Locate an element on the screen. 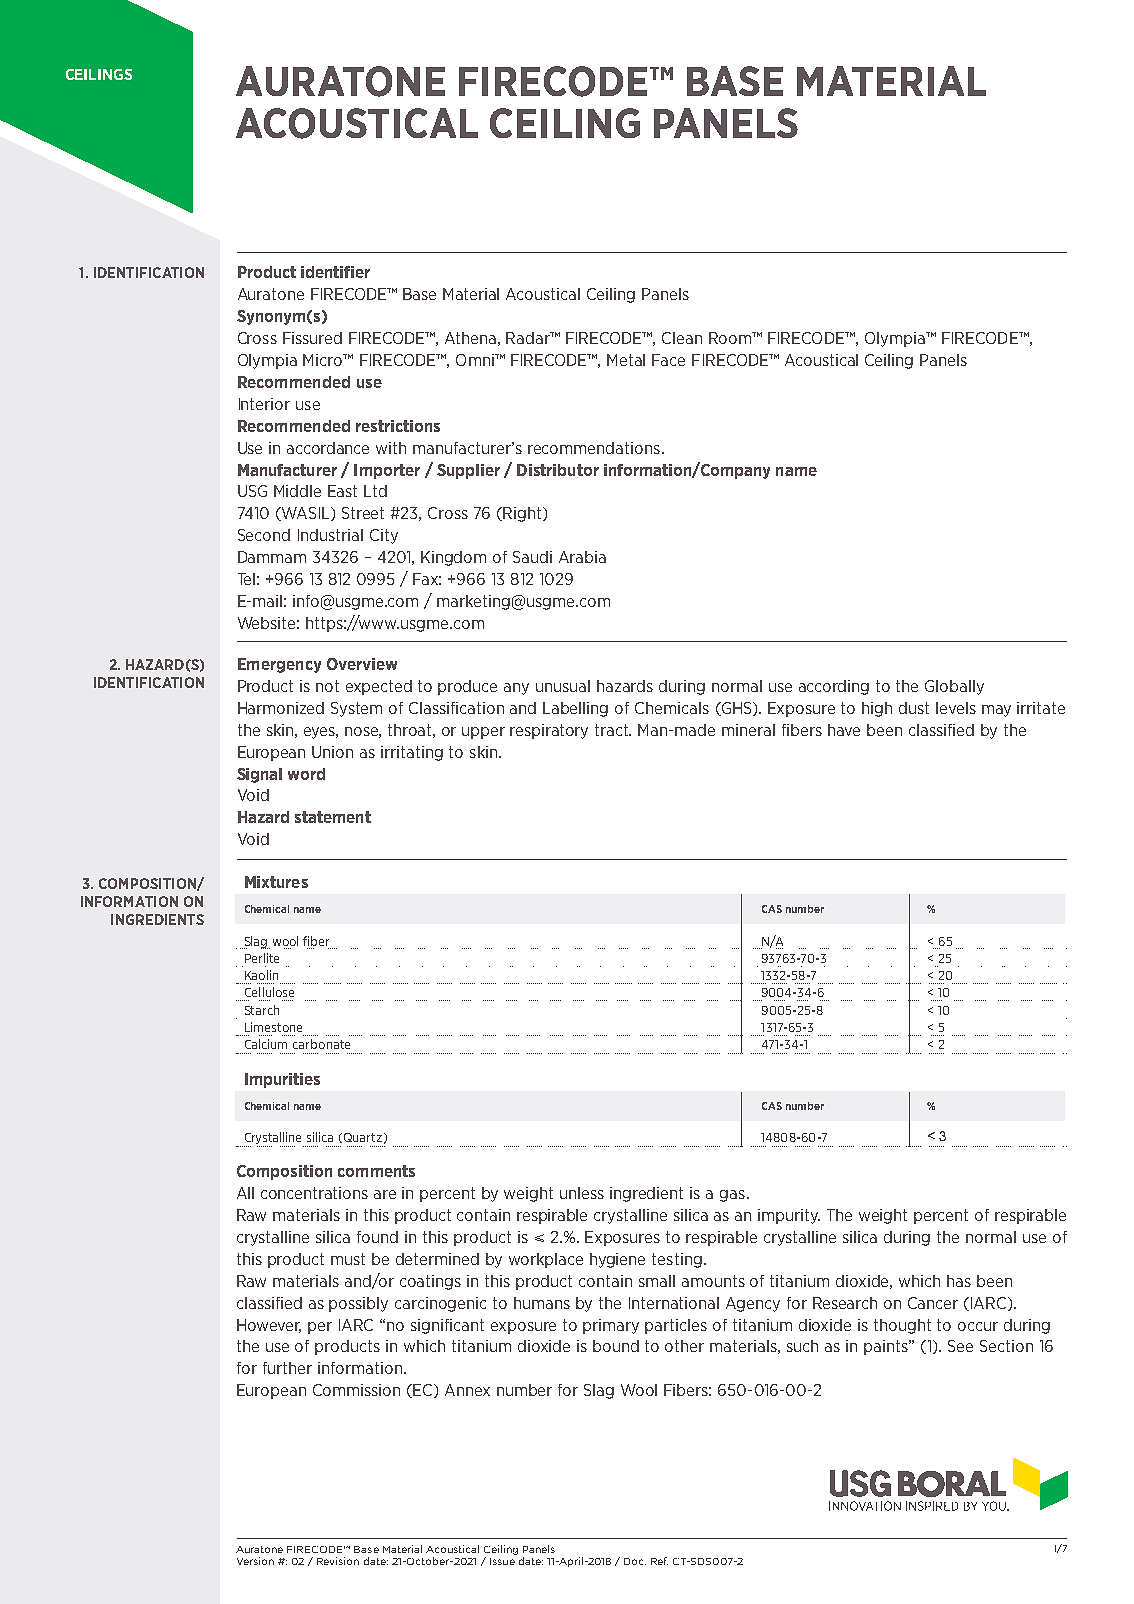 The width and height of the screenshot is (1134, 1604). identifier is located at coordinates (335, 272).
